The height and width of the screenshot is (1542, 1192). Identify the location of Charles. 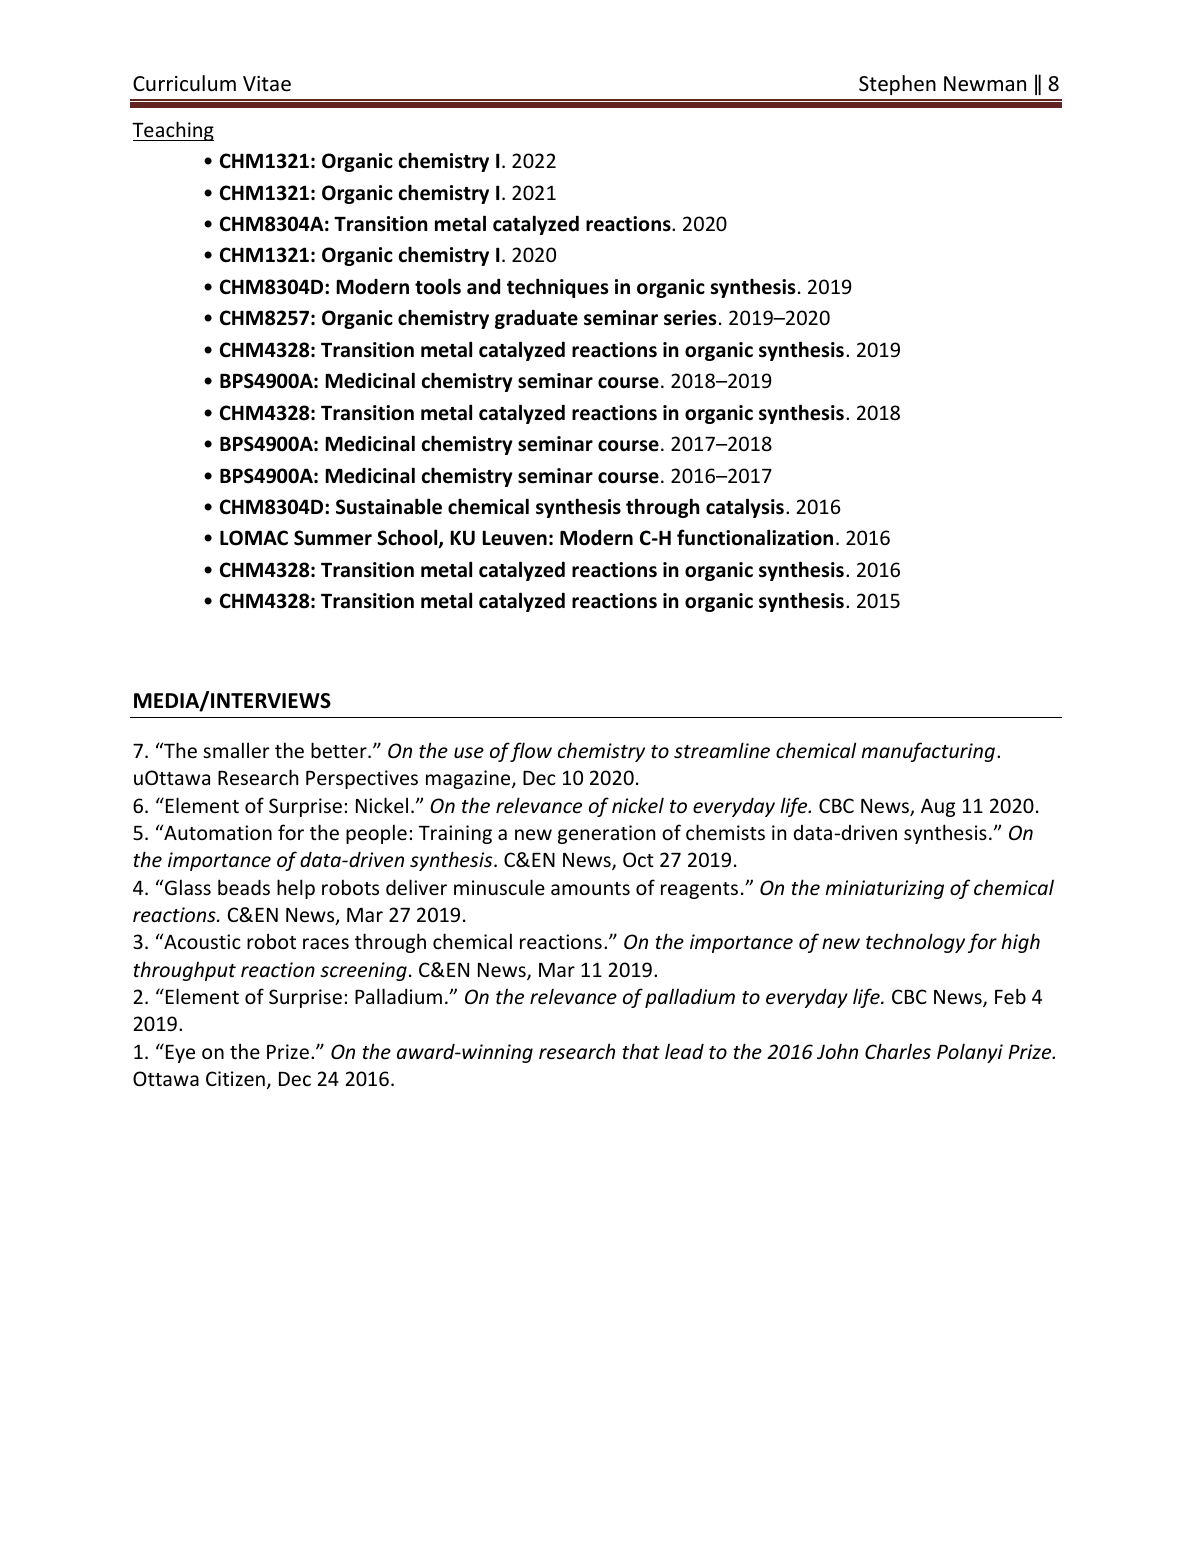
(898, 1051).
